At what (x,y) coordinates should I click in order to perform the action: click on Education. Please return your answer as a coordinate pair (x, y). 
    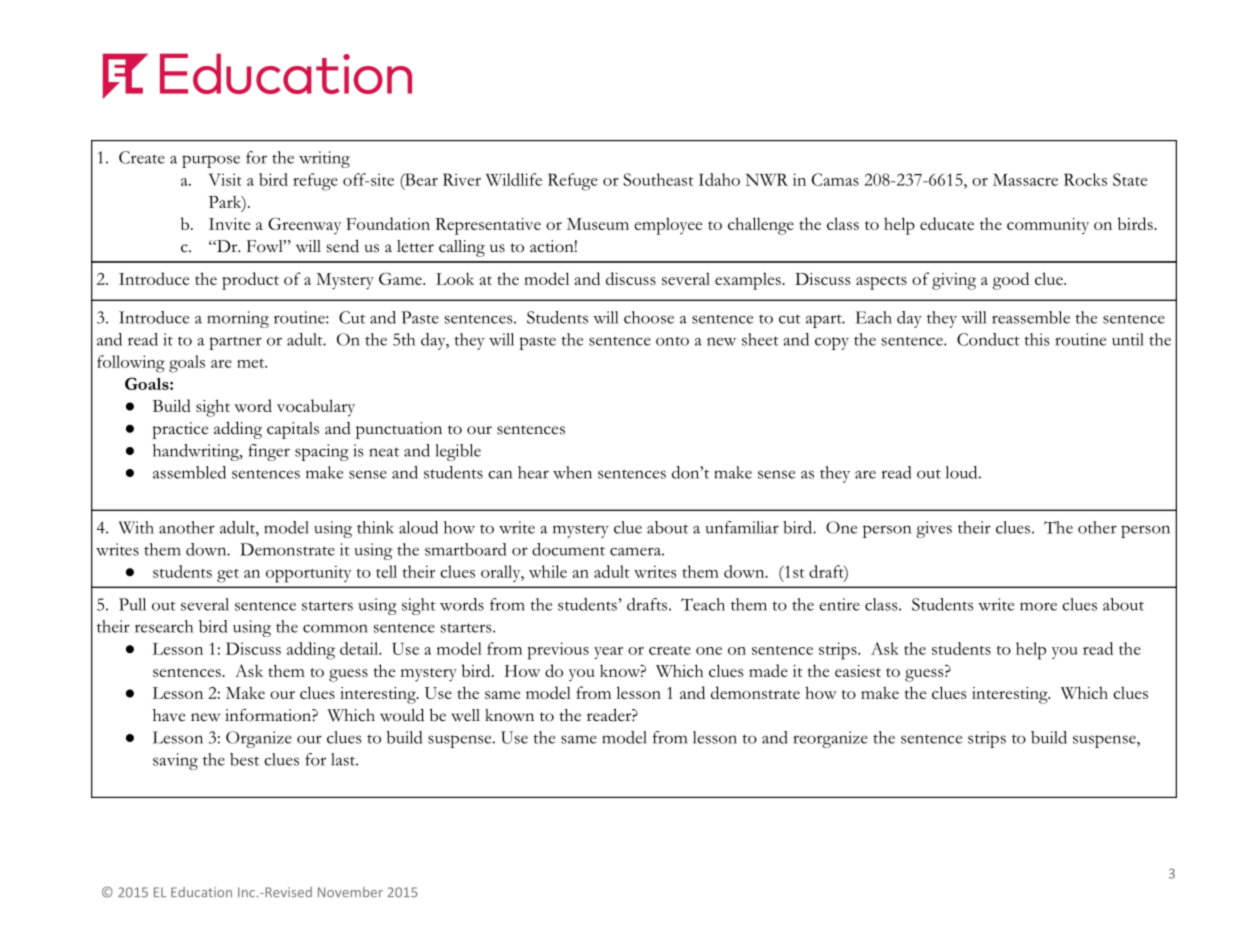
    Looking at the image, I should click on (201, 892).
